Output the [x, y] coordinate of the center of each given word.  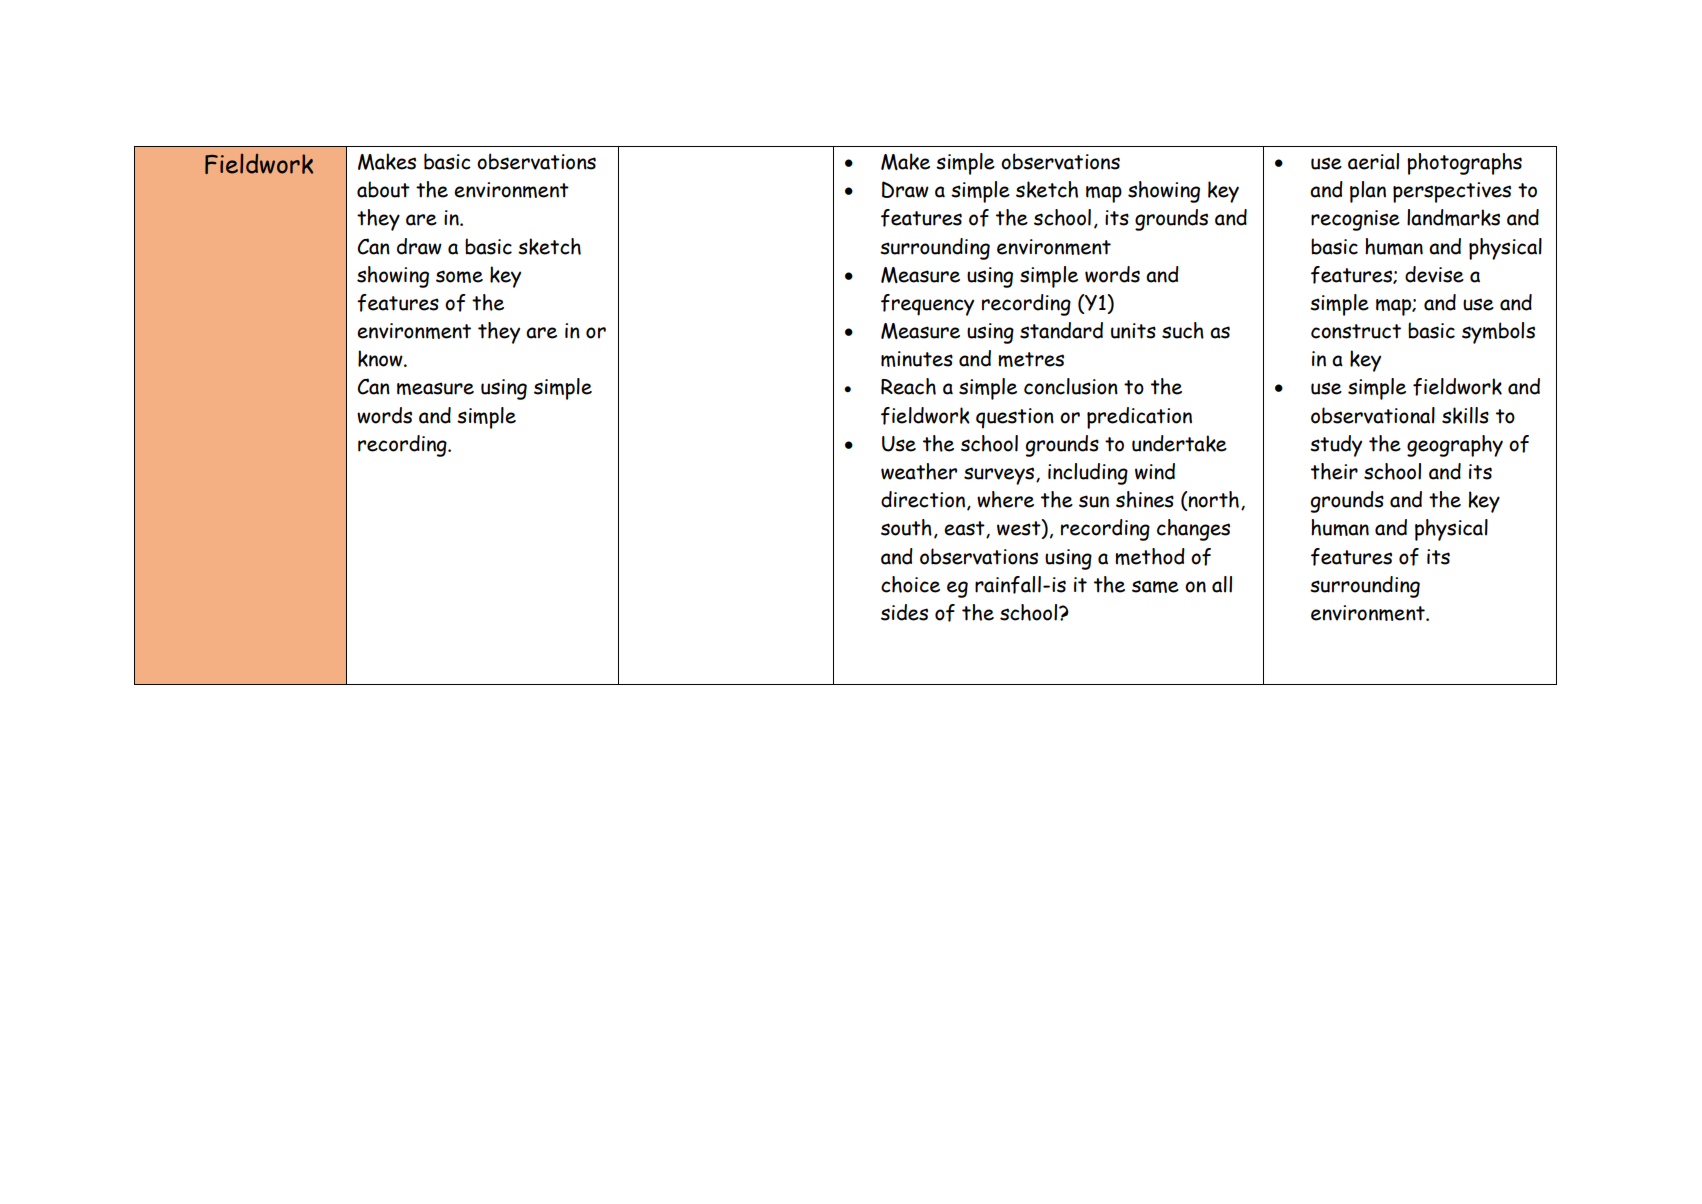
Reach [908, 386]
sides [904, 612]
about [383, 189]
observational [1373, 415]
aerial [1373, 161]
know [381, 358]
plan [1368, 192]
